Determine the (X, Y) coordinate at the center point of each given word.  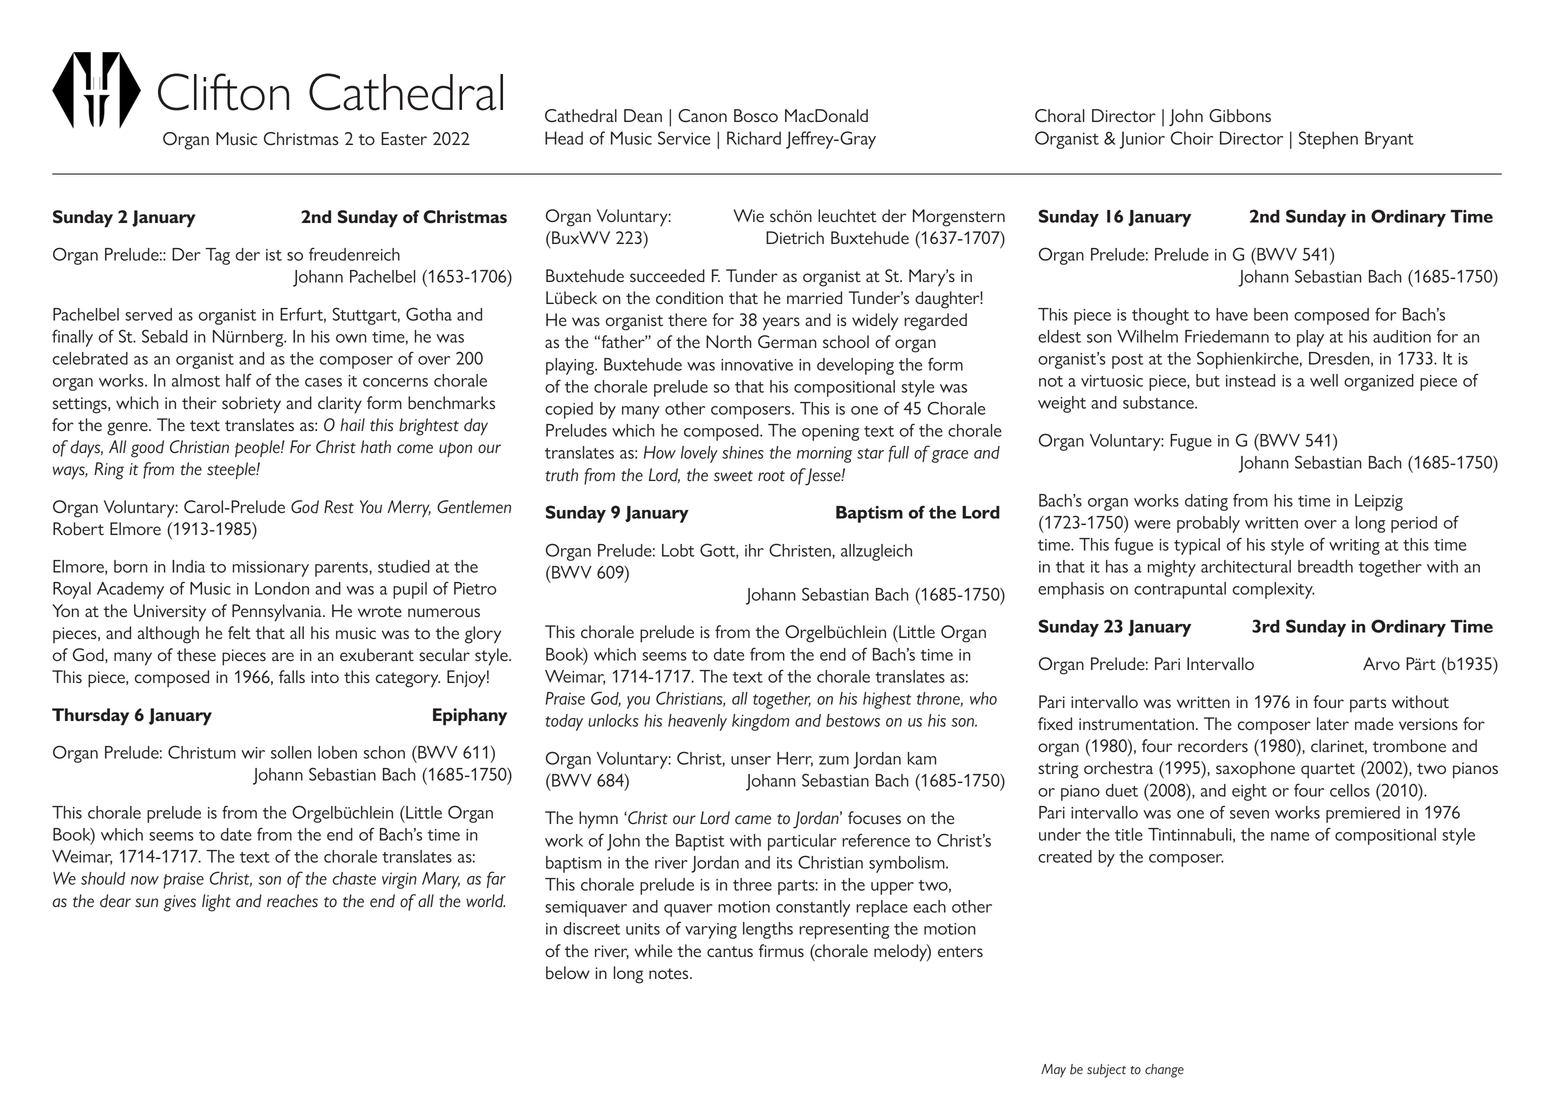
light (216, 903)
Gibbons (1240, 116)
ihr (754, 550)
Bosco (756, 116)
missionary (271, 569)
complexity (1274, 590)
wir (253, 753)
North (729, 342)
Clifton (223, 92)
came (753, 820)
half (239, 380)
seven (1249, 814)
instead (1250, 380)
